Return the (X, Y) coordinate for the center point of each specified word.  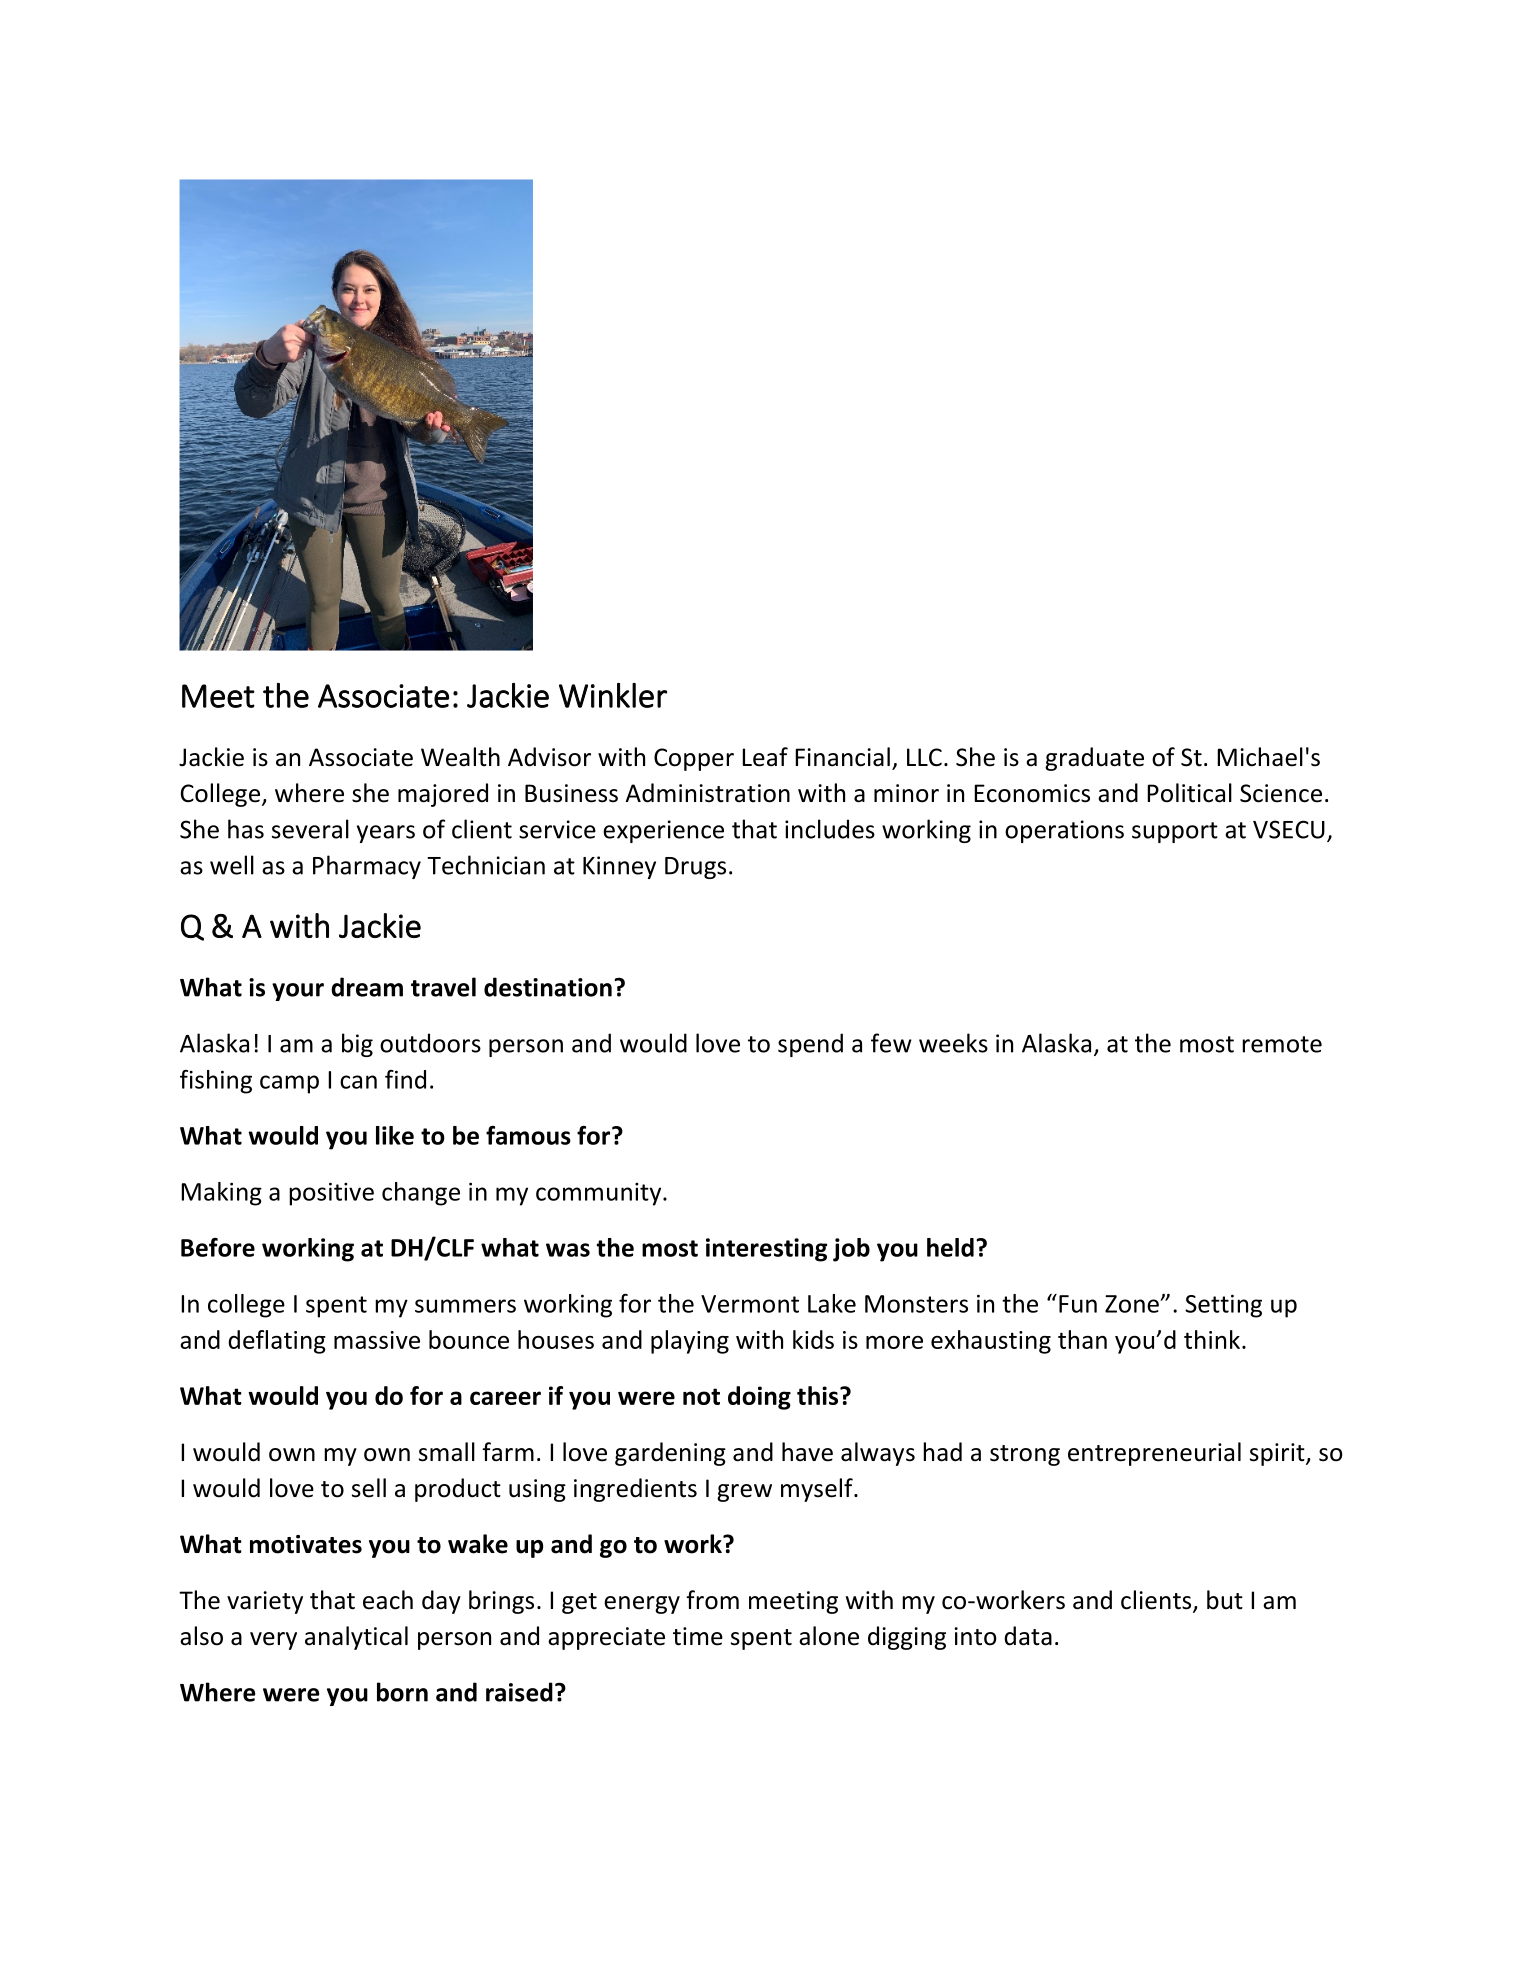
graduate (1094, 759)
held (950, 1247)
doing (759, 1398)
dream (367, 987)
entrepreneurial (1154, 1454)
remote (1282, 1044)
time (698, 1636)
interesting (766, 1250)
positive (331, 1194)
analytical (356, 1638)
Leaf (765, 757)
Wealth (460, 757)
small (447, 1452)
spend (810, 1045)
